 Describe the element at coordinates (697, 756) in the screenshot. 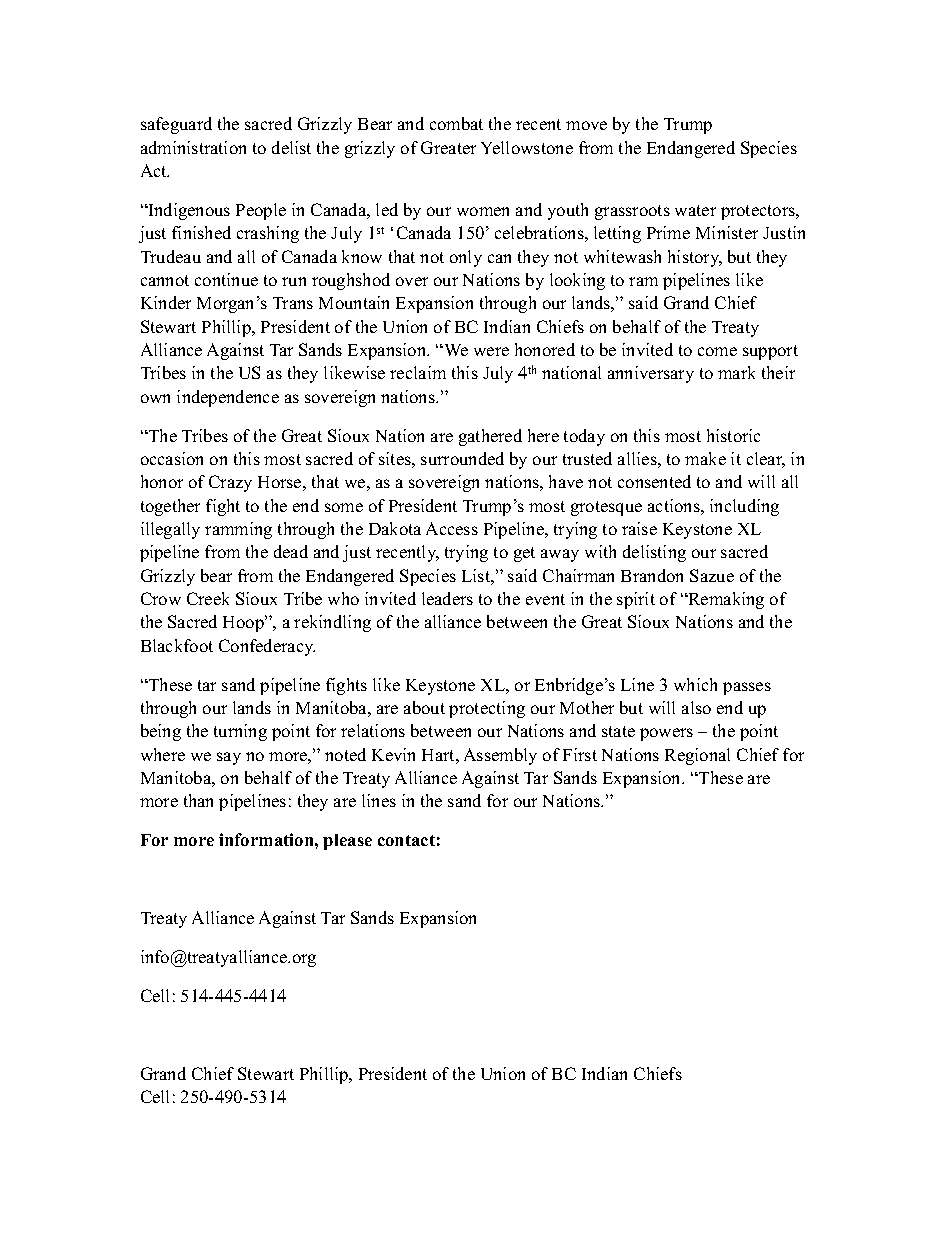

I see `Regional` at that location.
